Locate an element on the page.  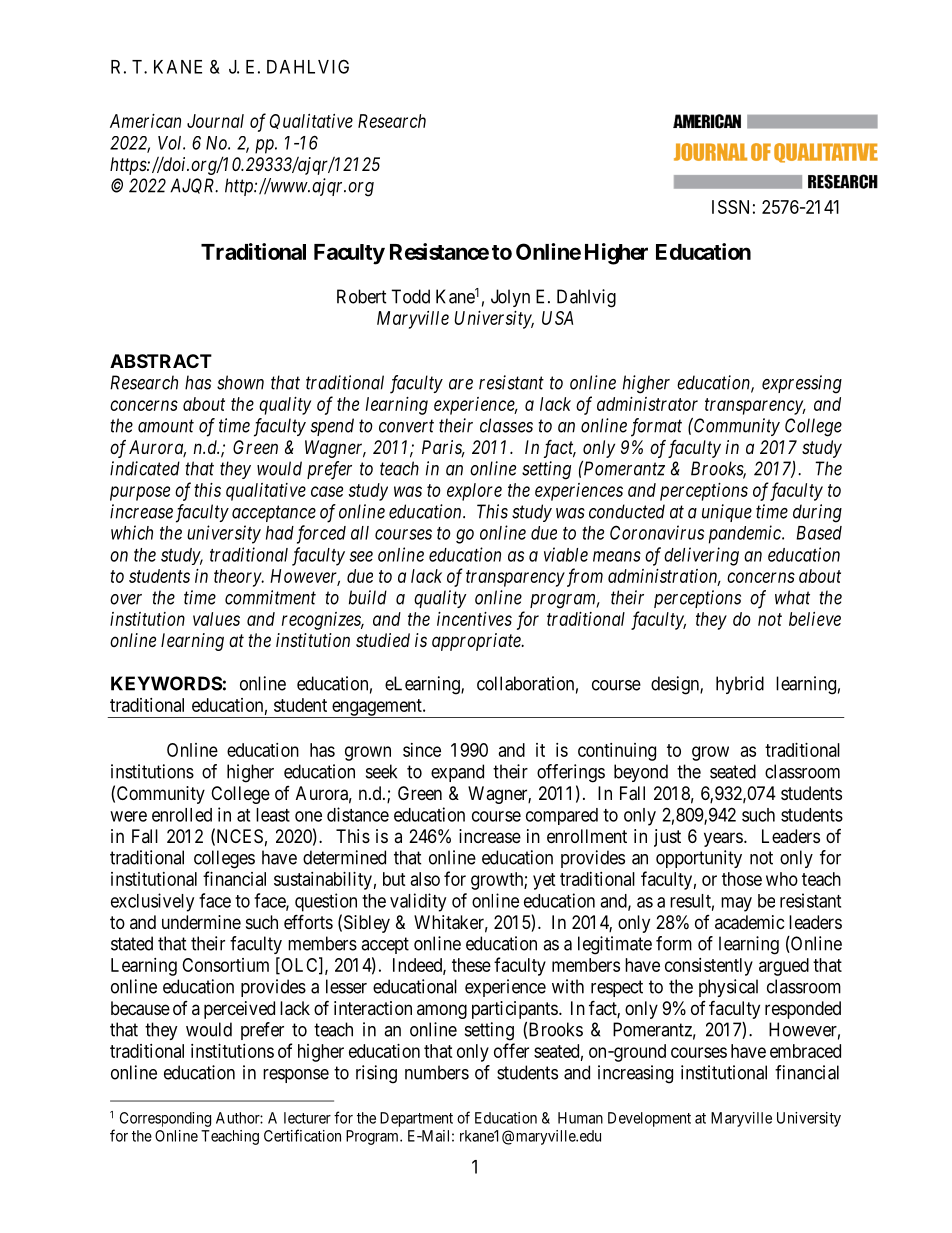
Corresponding is located at coordinates (165, 1119).
